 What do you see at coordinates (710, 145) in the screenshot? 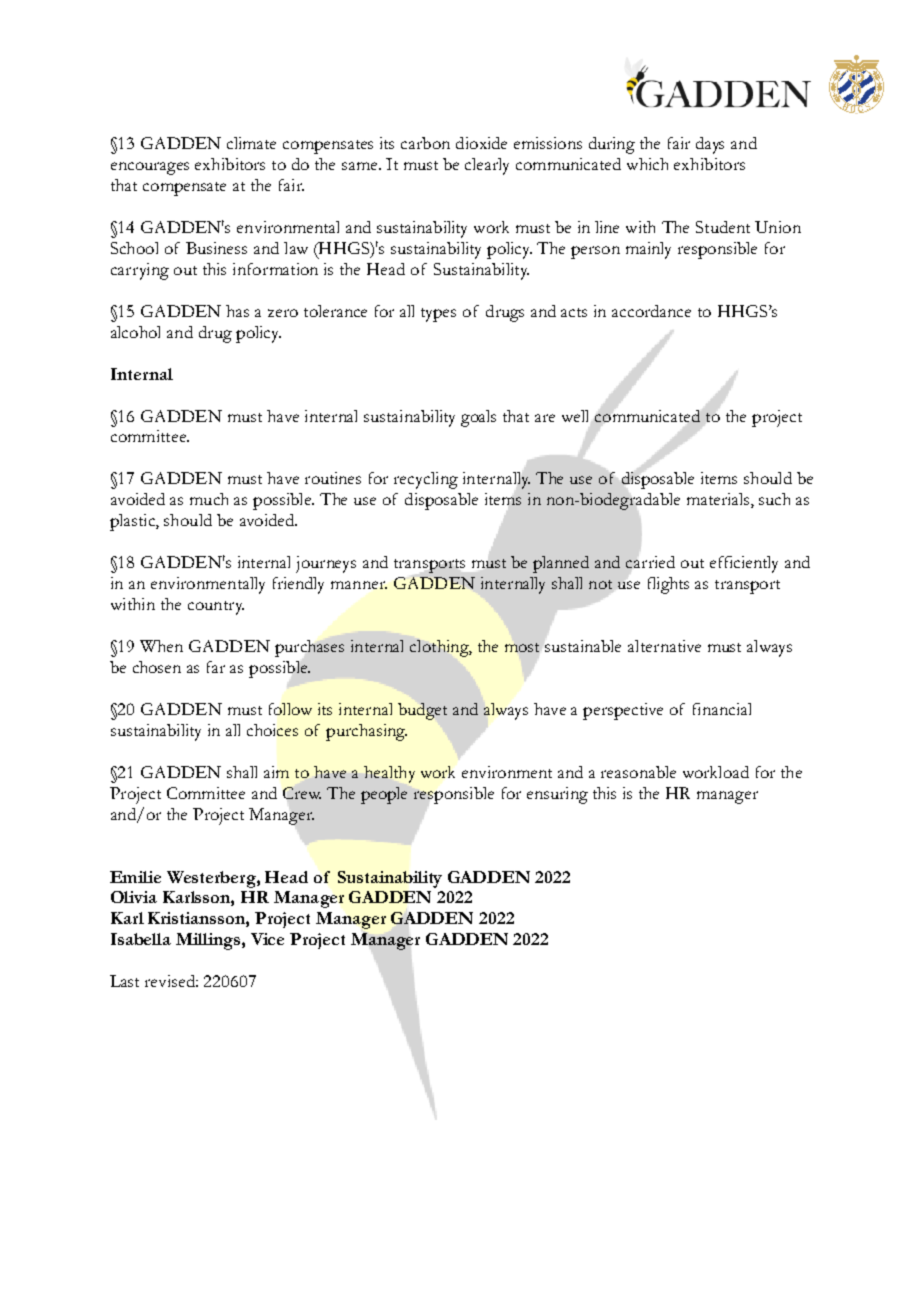
I see `days` at bounding box center [710, 145].
